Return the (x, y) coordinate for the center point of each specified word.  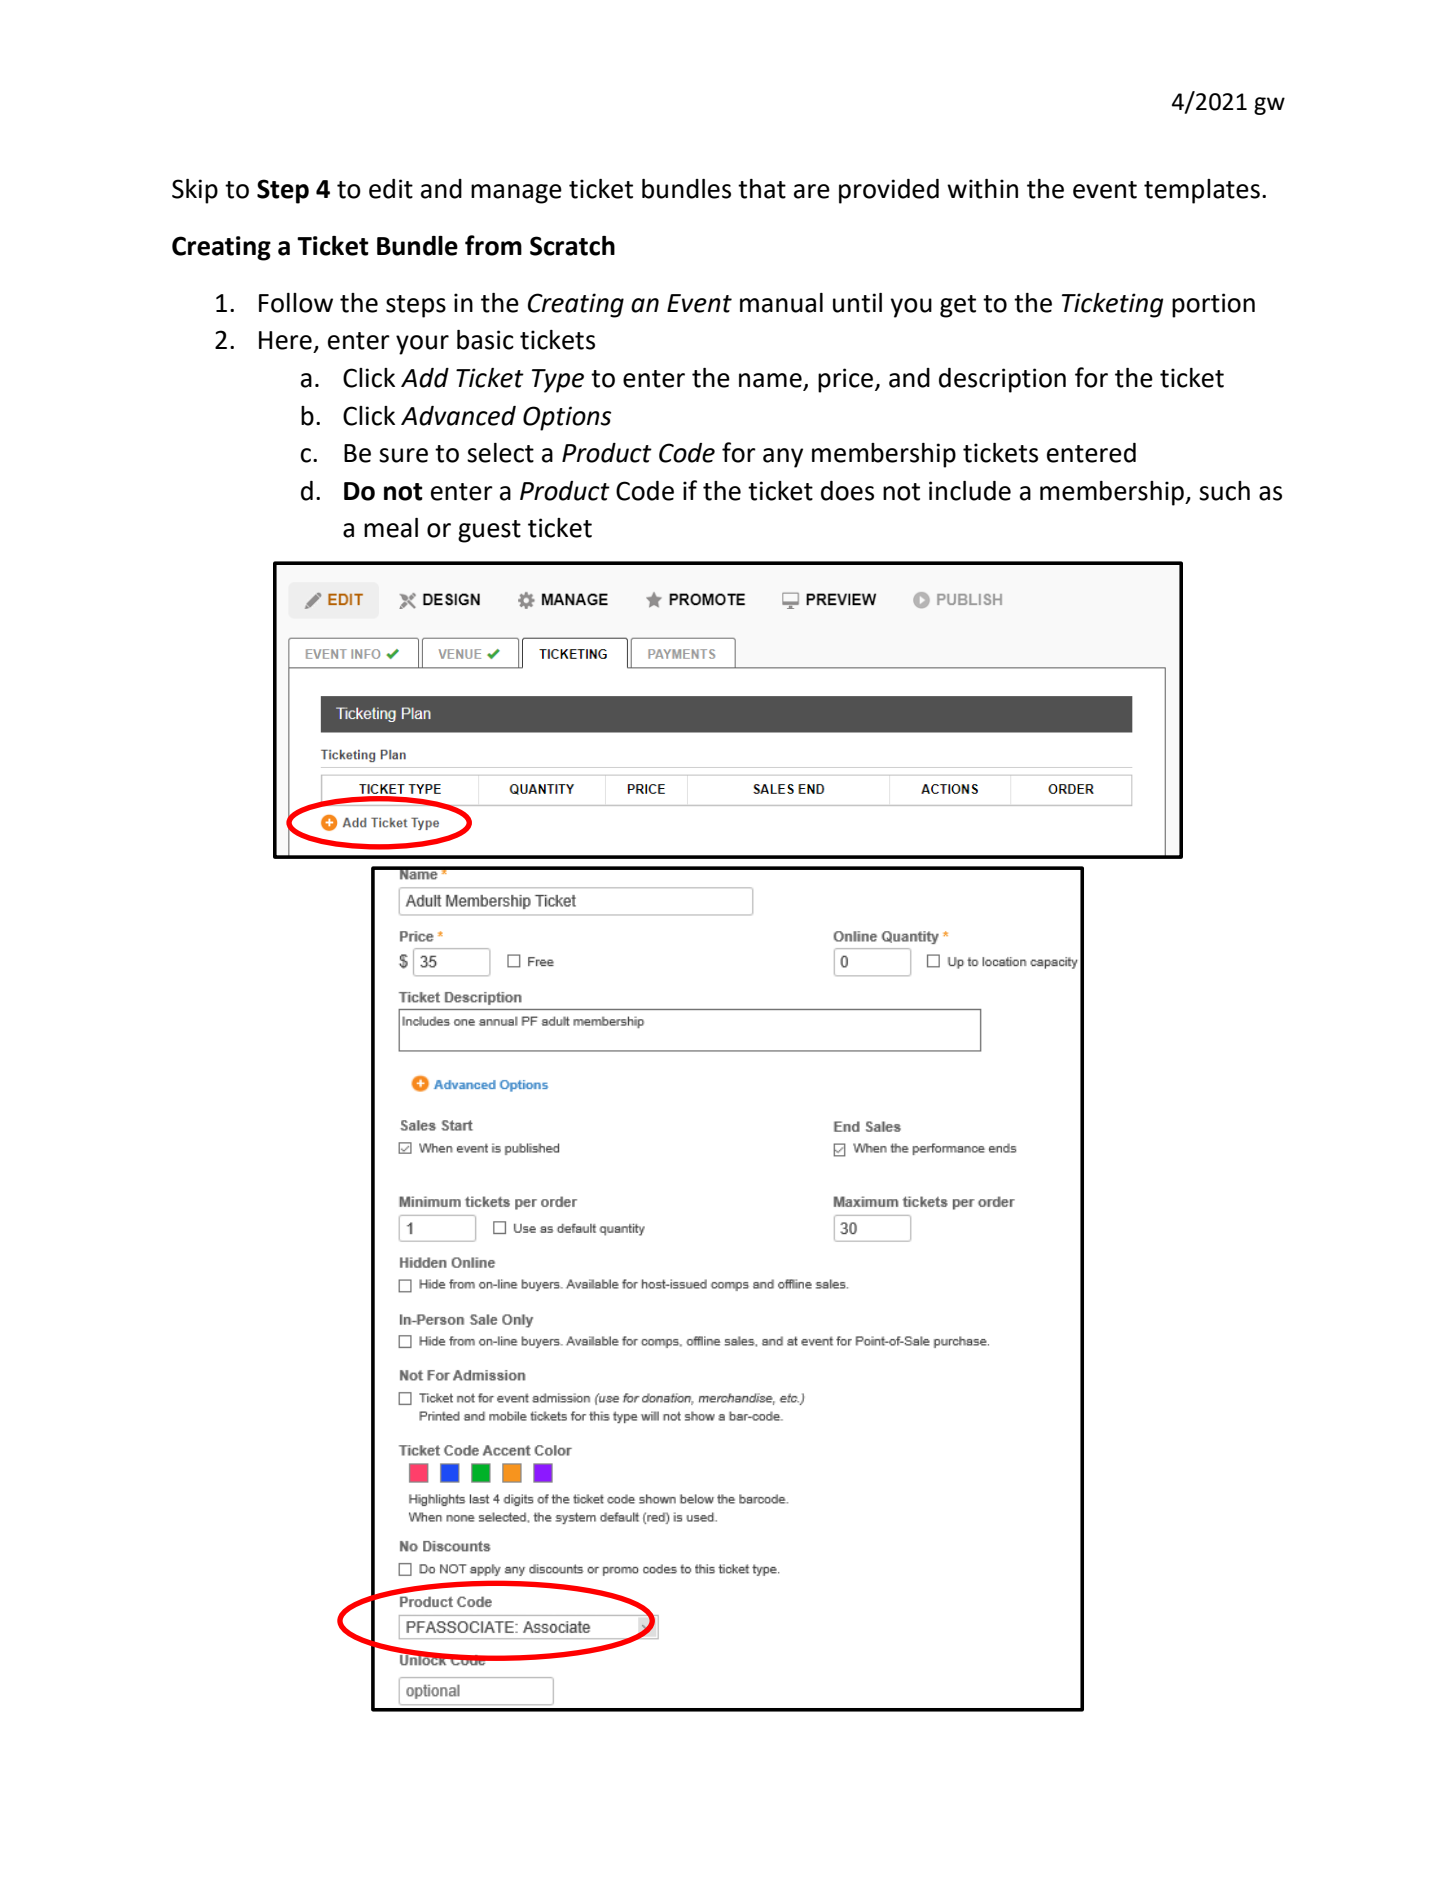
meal (391, 528)
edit (391, 189)
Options (567, 418)
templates (1202, 191)
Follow (296, 303)
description (1002, 380)
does (847, 491)
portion (1213, 305)
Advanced (458, 416)
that (762, 189)
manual (781, 303)
